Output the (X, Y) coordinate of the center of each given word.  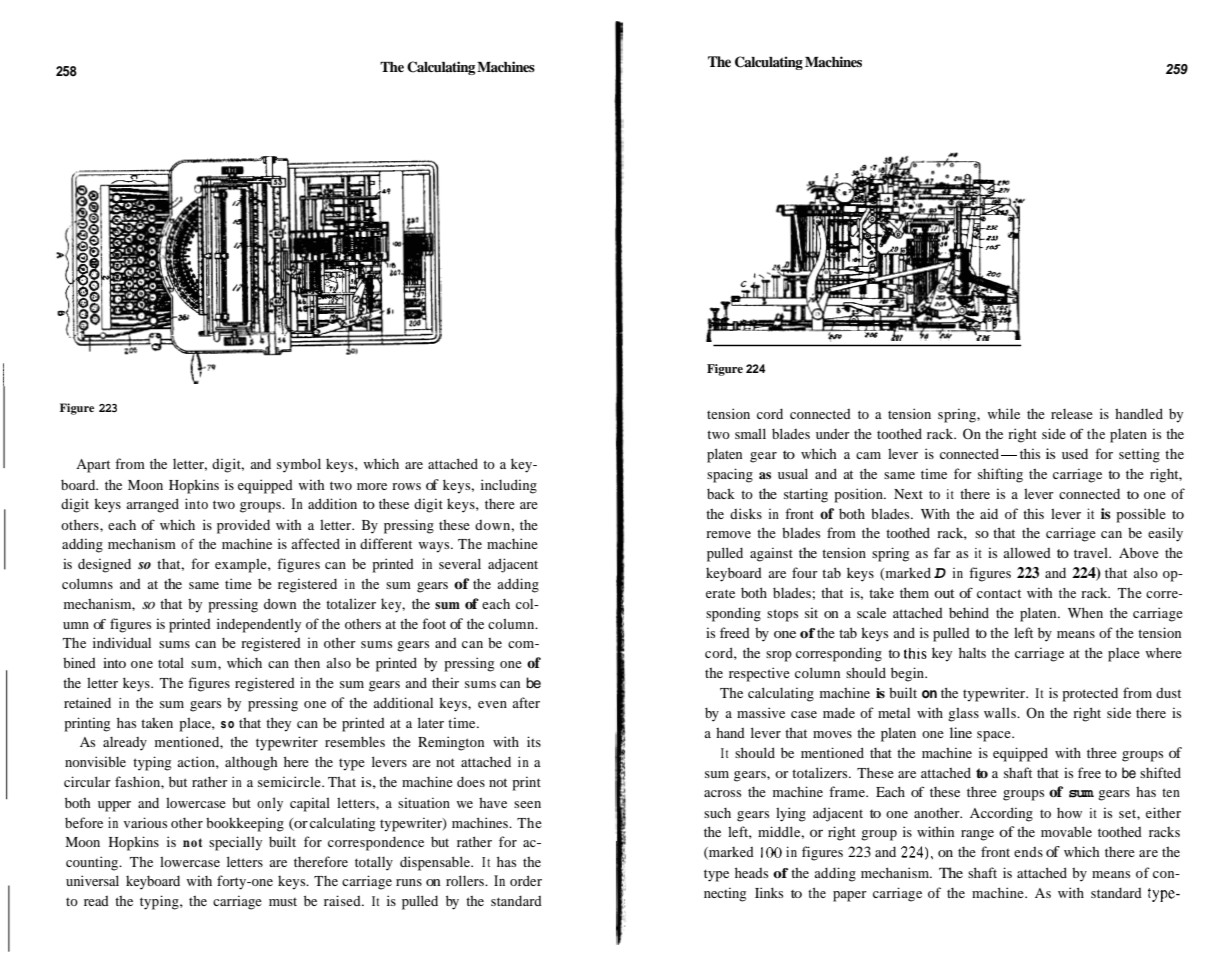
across (722, 793)
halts (972, 652)
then (307, 662)
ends (1028, 852)
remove (728, 534)
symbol (299, 465)
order (526, 880)
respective (759, 674)
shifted (1160, 772)
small (750, 433)
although (251, 763)
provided (243, 526)
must (283, 902)
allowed (1027, 552)
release (1072, 414)
